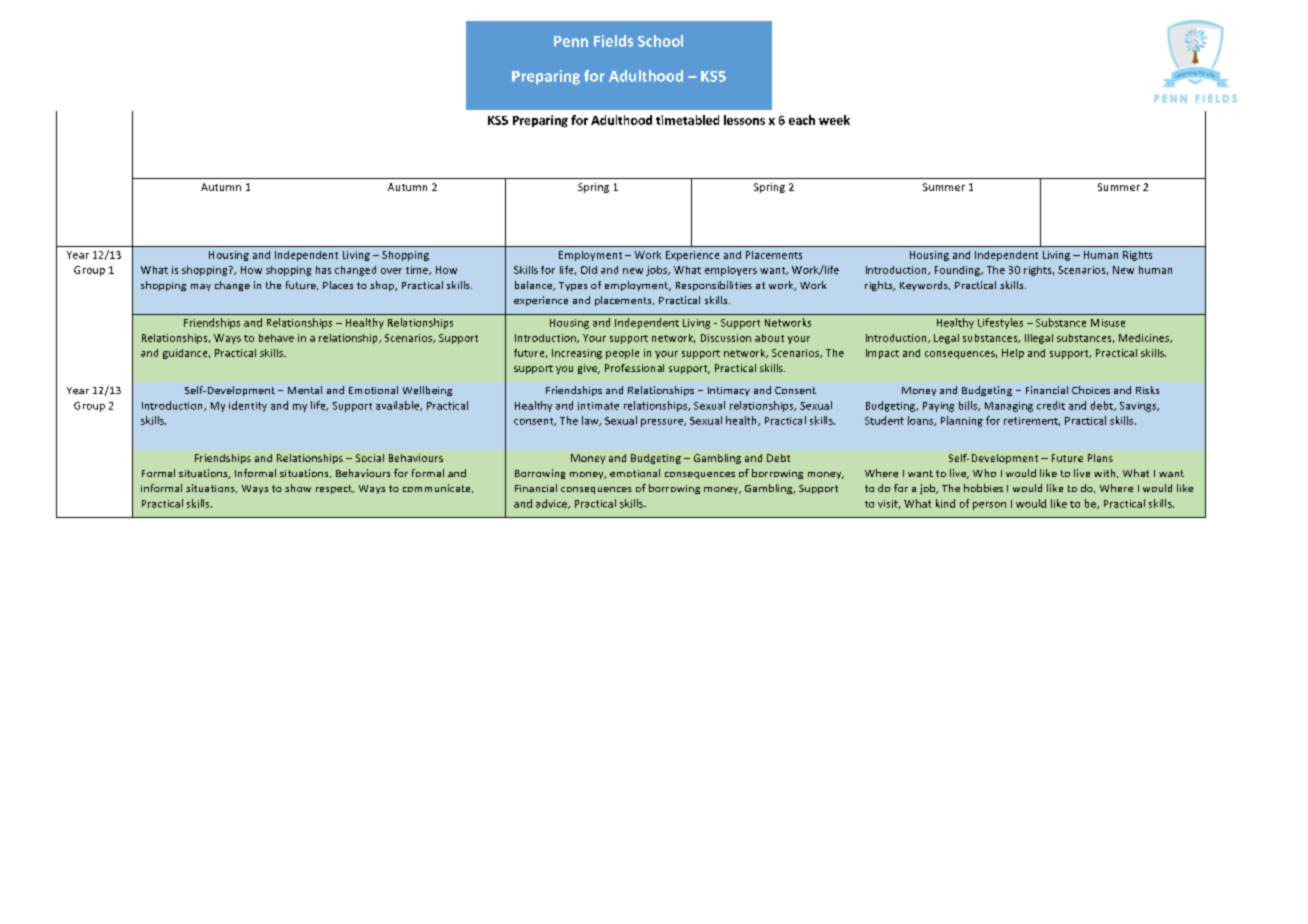 This image has width=1308, height=924. What do you see at coordinates (571, 41) in the image?
I see `Penn` at bounding box center [571, 41].
